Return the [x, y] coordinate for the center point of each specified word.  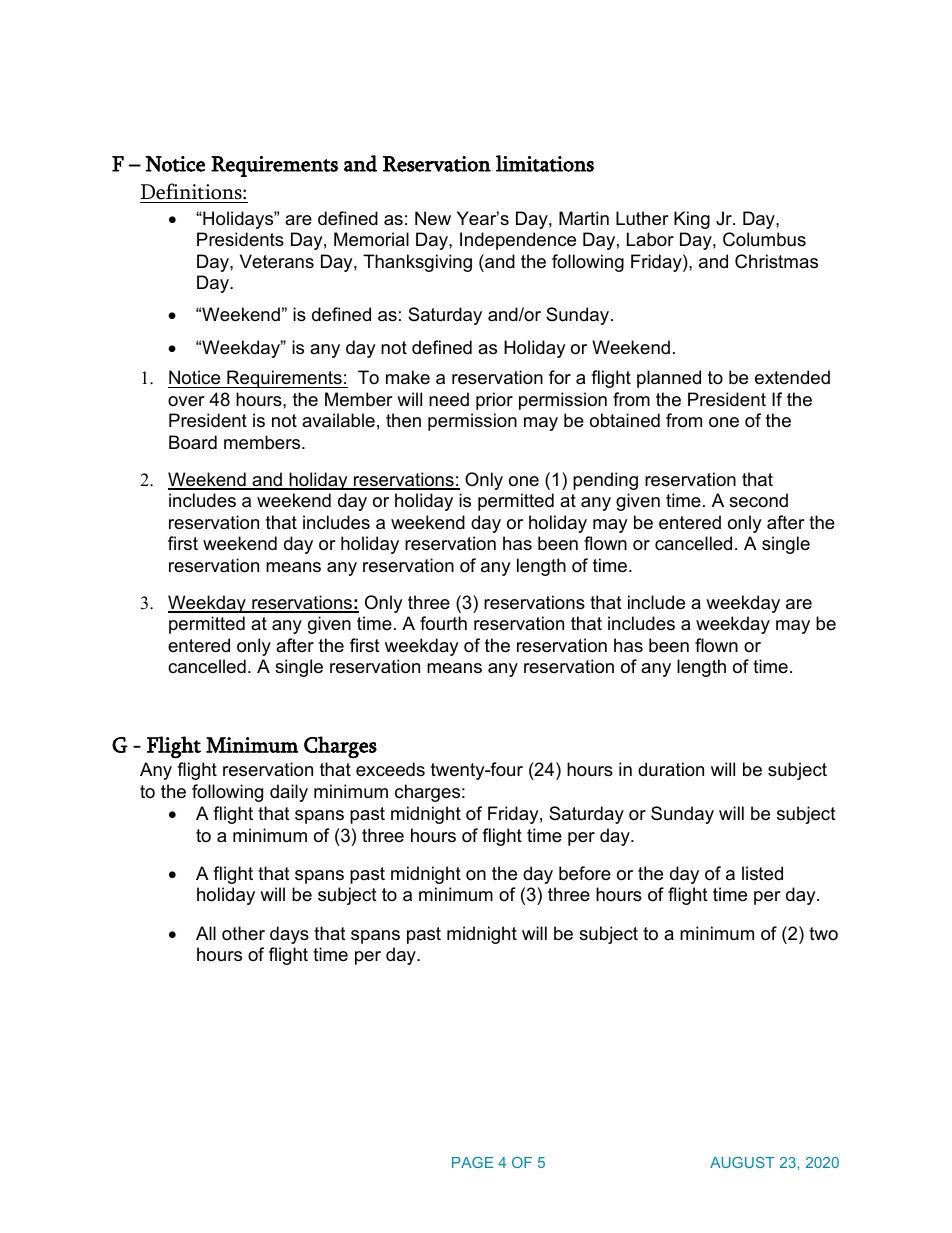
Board [193, 442]
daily [289, 793]
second [758, 500]
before [585, 873]
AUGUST [742, 1162]
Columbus [764, 239]
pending [605, 481]
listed [762, 873]
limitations [545, 163]
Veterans [277, 261]
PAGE [472, 1162]
